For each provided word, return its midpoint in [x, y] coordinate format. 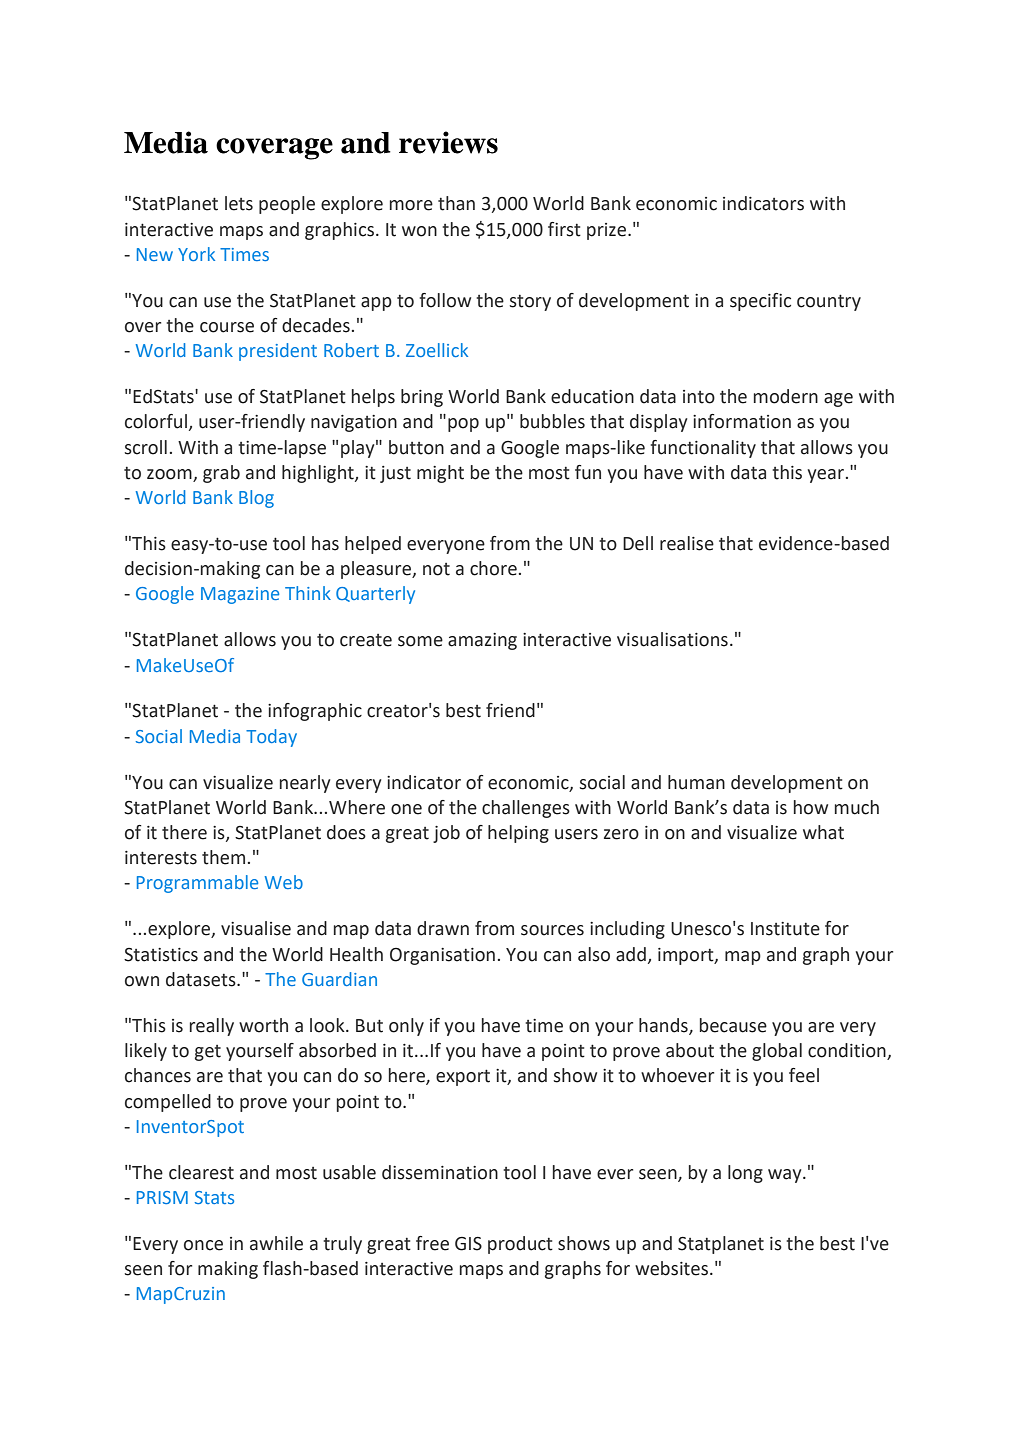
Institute [785, 929]
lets [239, 203]
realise [687, 543]
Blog [256, 499]
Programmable [197, 884]
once [203, 1245]
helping [518, 834]
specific [760, 302]
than [456, 203]
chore [493, 568]
